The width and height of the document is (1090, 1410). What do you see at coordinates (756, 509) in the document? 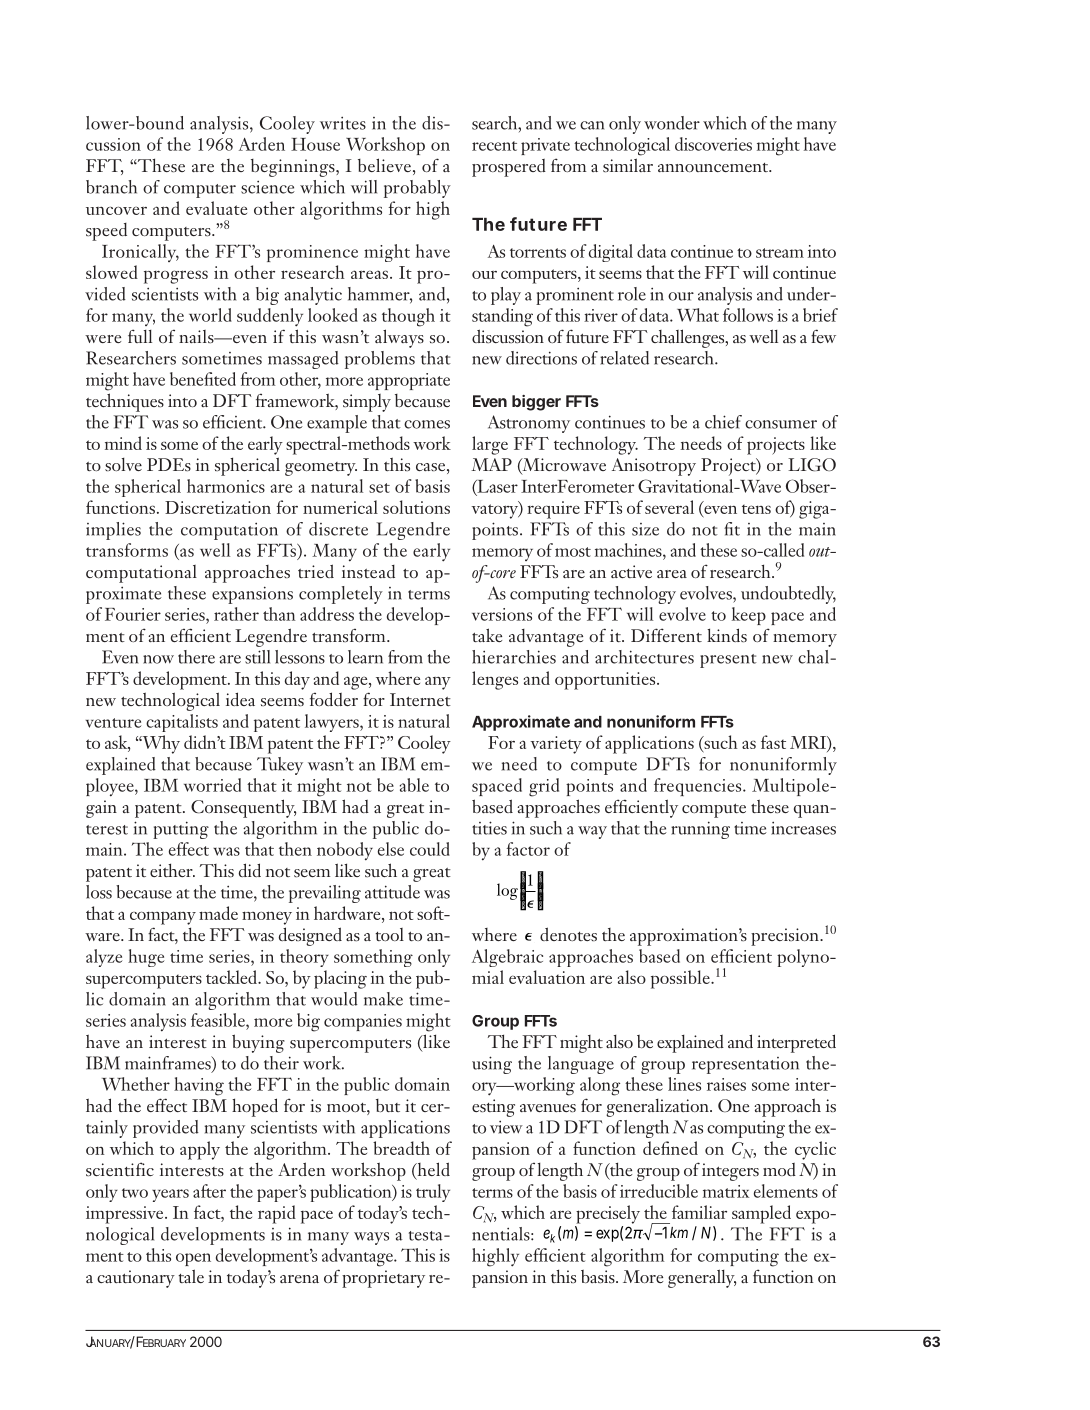
I see `tens` at bounding box center [756, 509].
